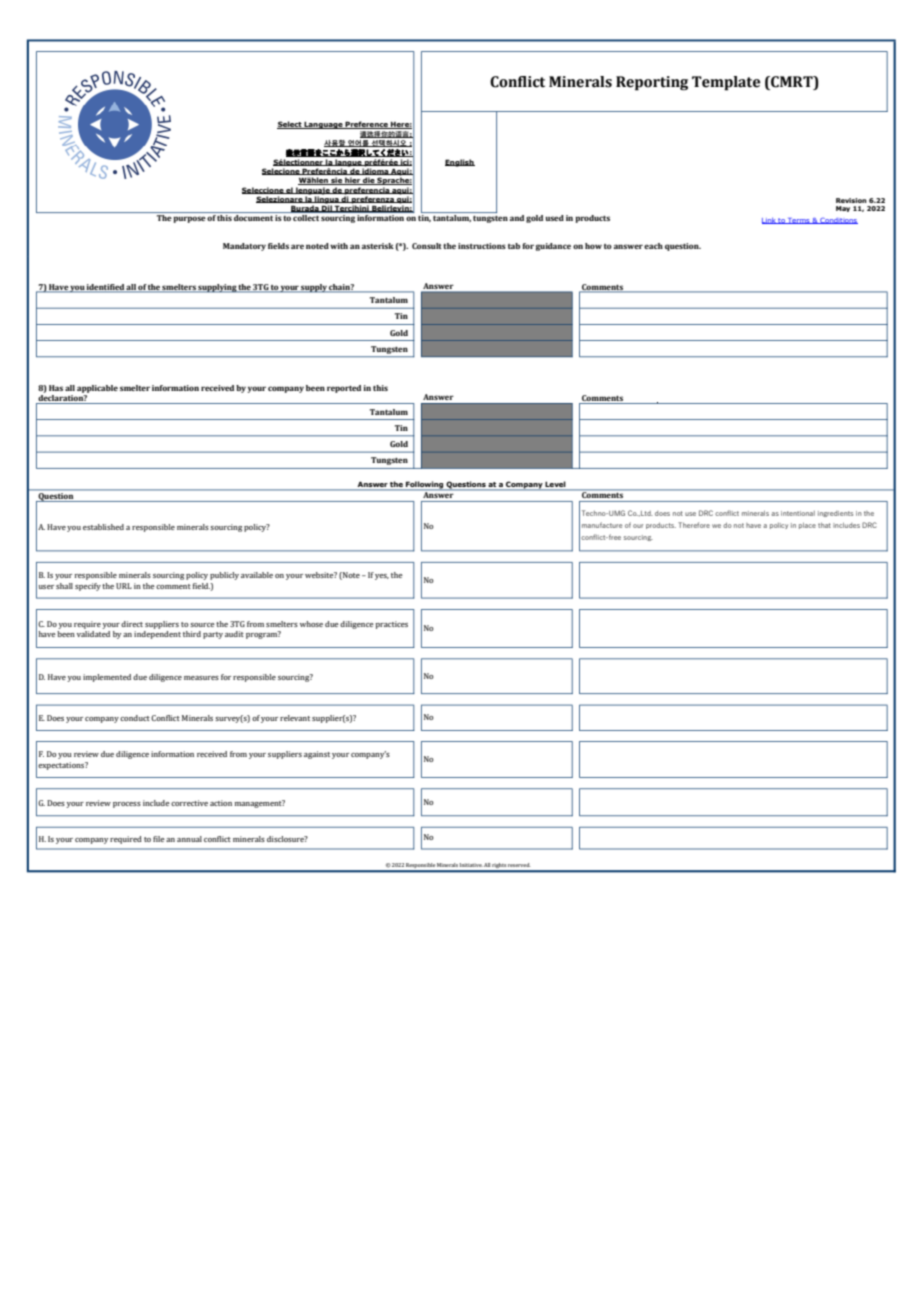 This image has height=1308, width=924. What do you see at coordinates (471, 865) in the image?
I see `Initiative` at bounding box center [471, 865].
